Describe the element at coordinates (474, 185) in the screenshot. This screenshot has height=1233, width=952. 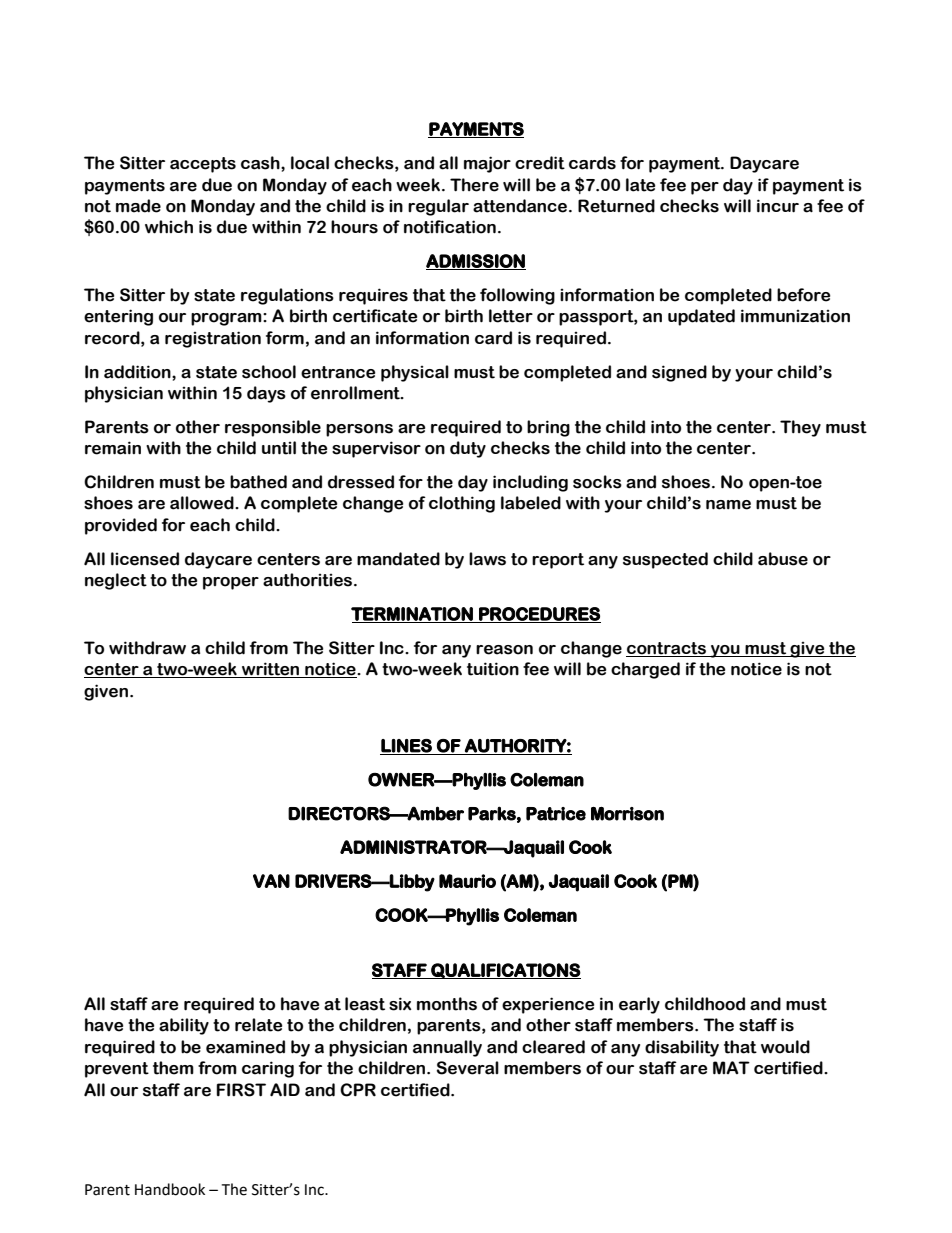
I see `There` at that location.
